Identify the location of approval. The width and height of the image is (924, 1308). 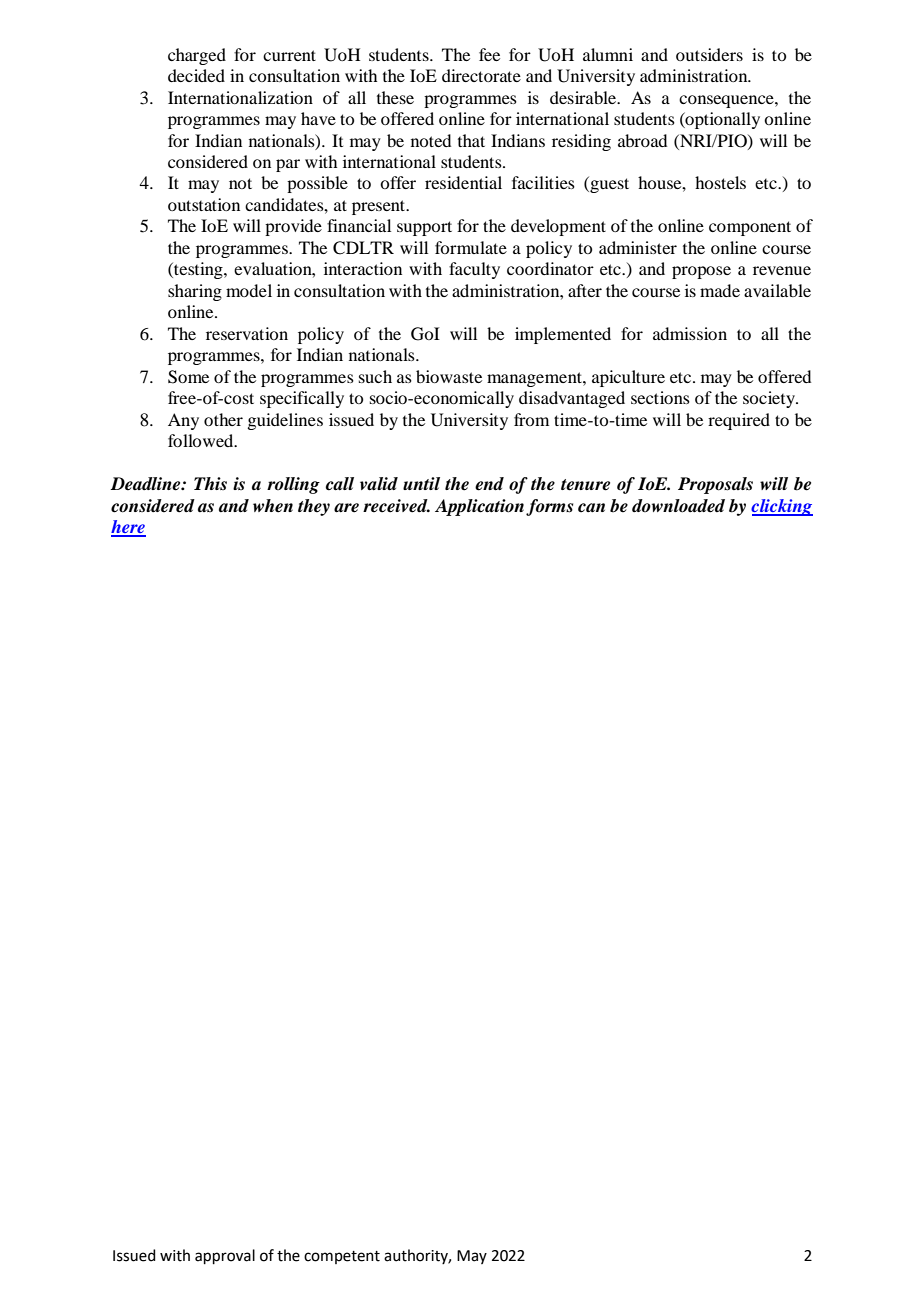
(225, 1256).
